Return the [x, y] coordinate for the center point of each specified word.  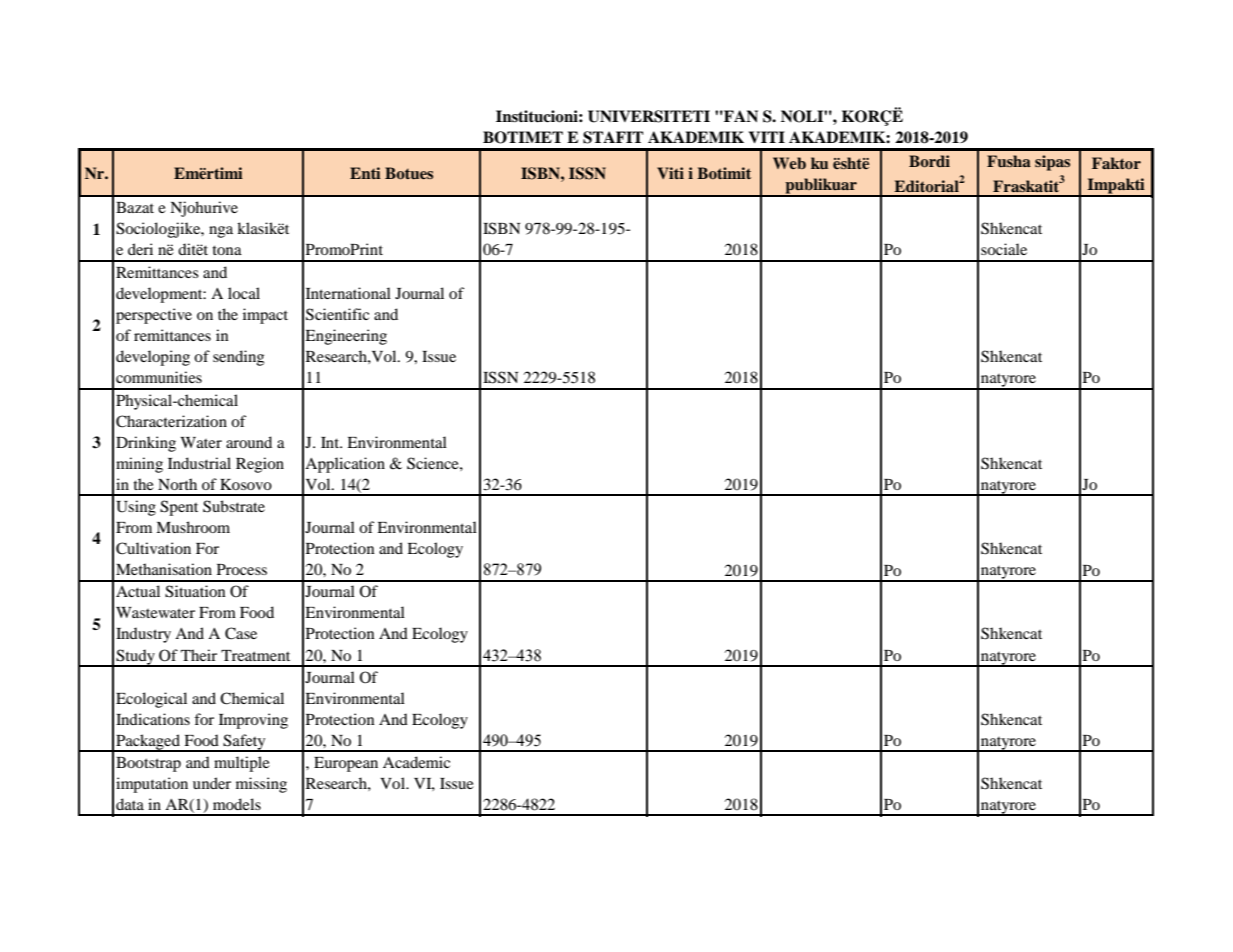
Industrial [199, 463]
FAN [740, 116]
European [346, 764]
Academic [416, 762]
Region [260, 465]
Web [789, 163]
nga [221, 232]
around [249, 442]
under [212, 783]
